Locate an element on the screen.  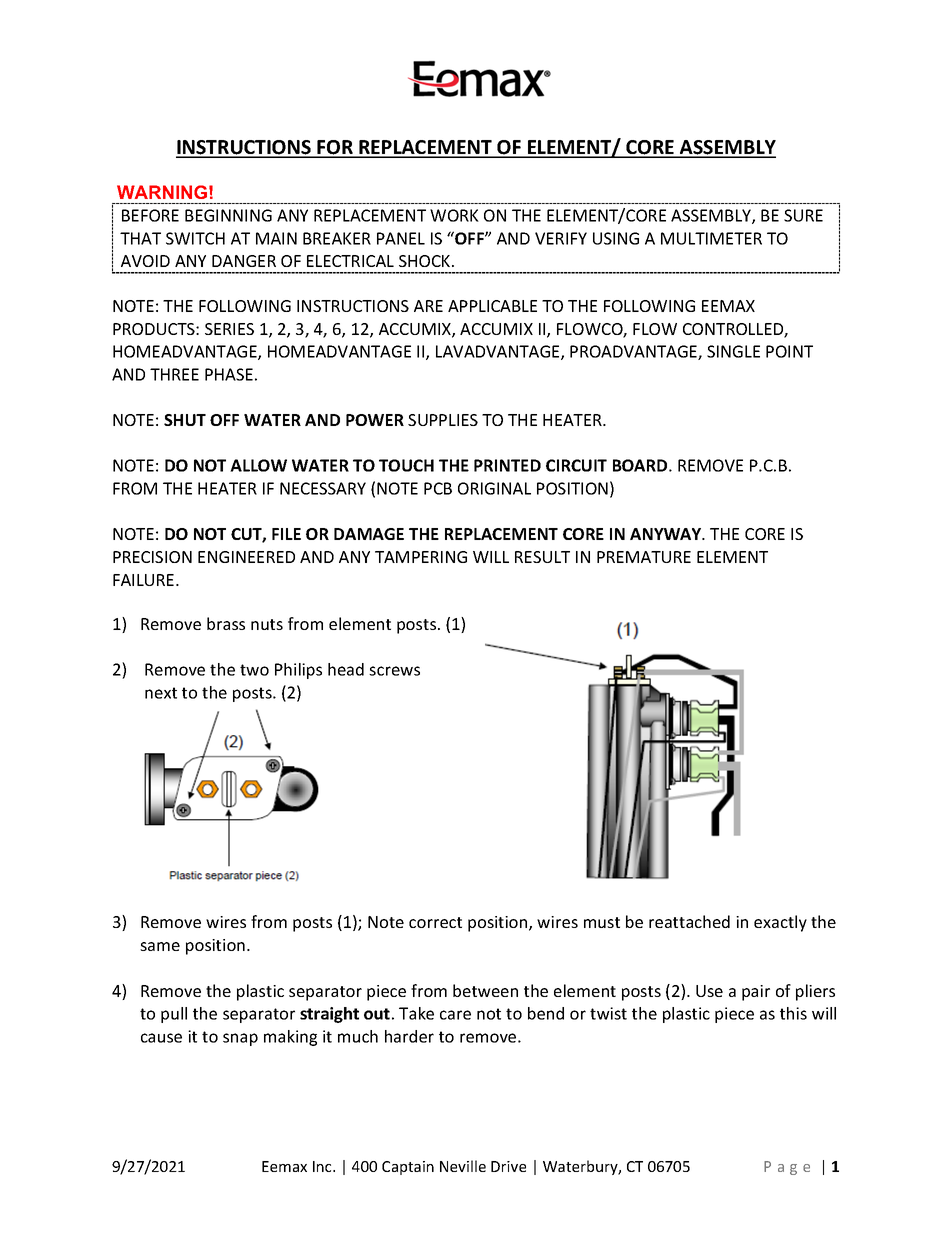
screws is located at coordinates (394, 671).
